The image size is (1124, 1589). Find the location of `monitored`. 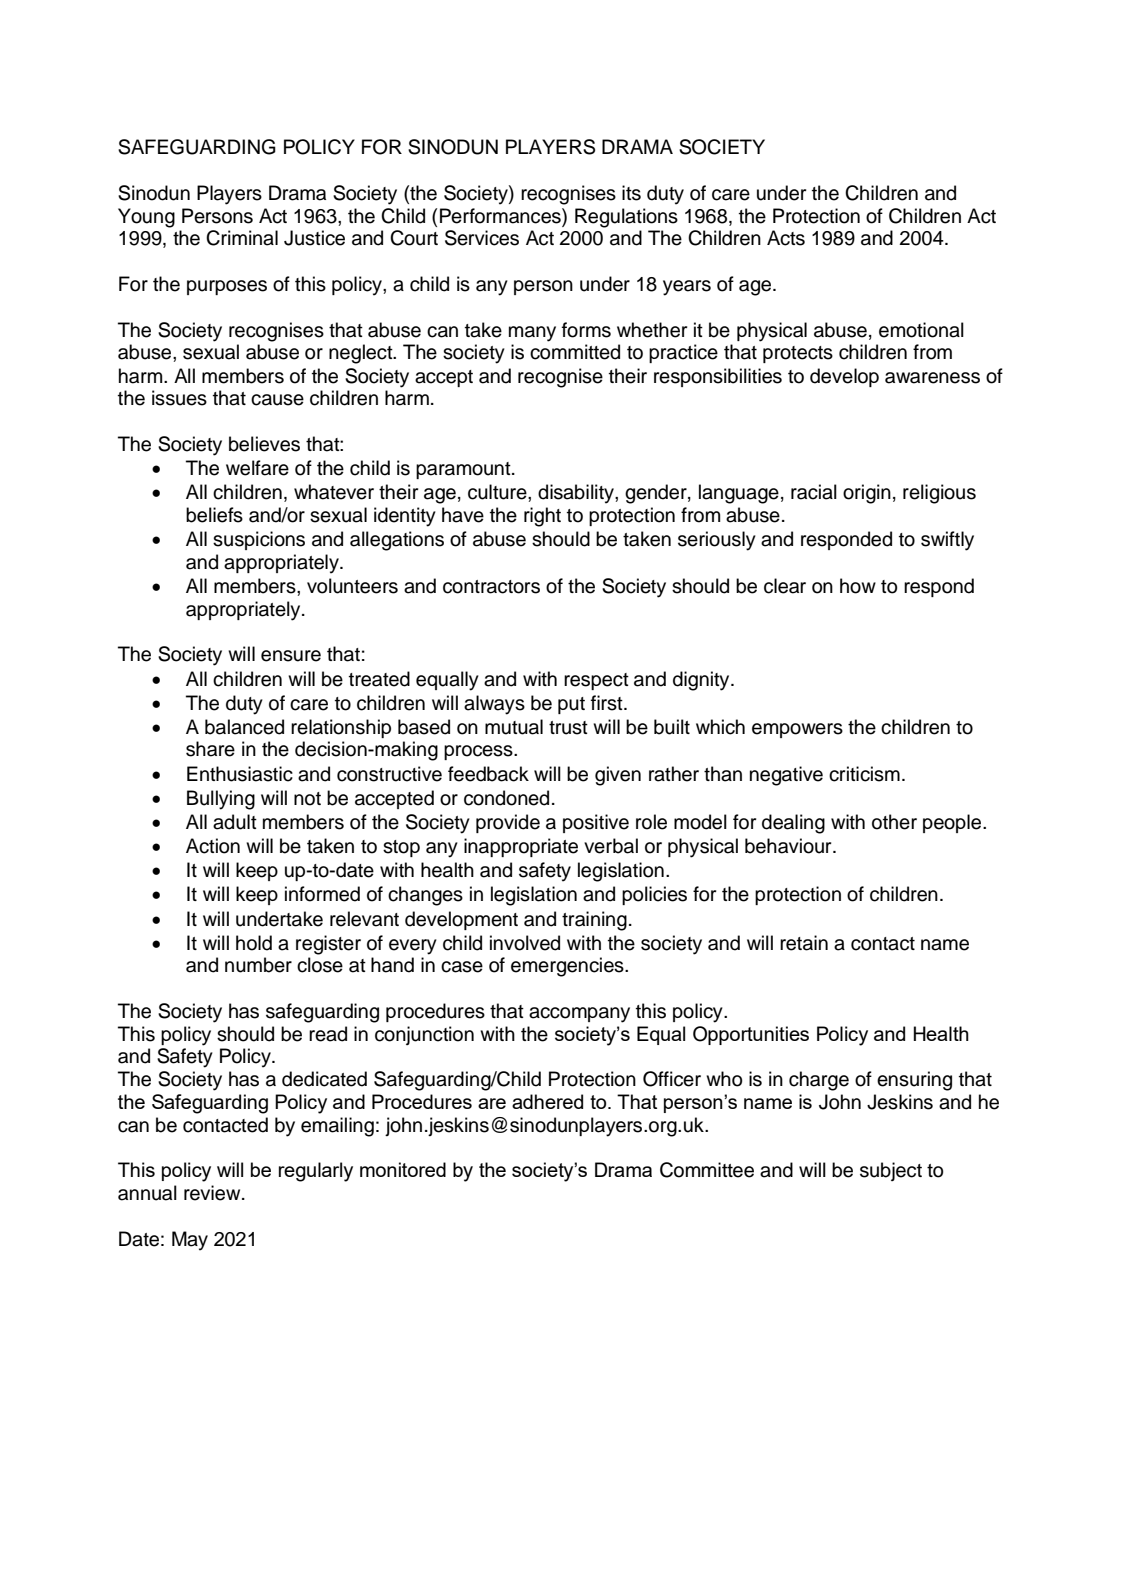

monitored is located at coordinates (403, 1169).
